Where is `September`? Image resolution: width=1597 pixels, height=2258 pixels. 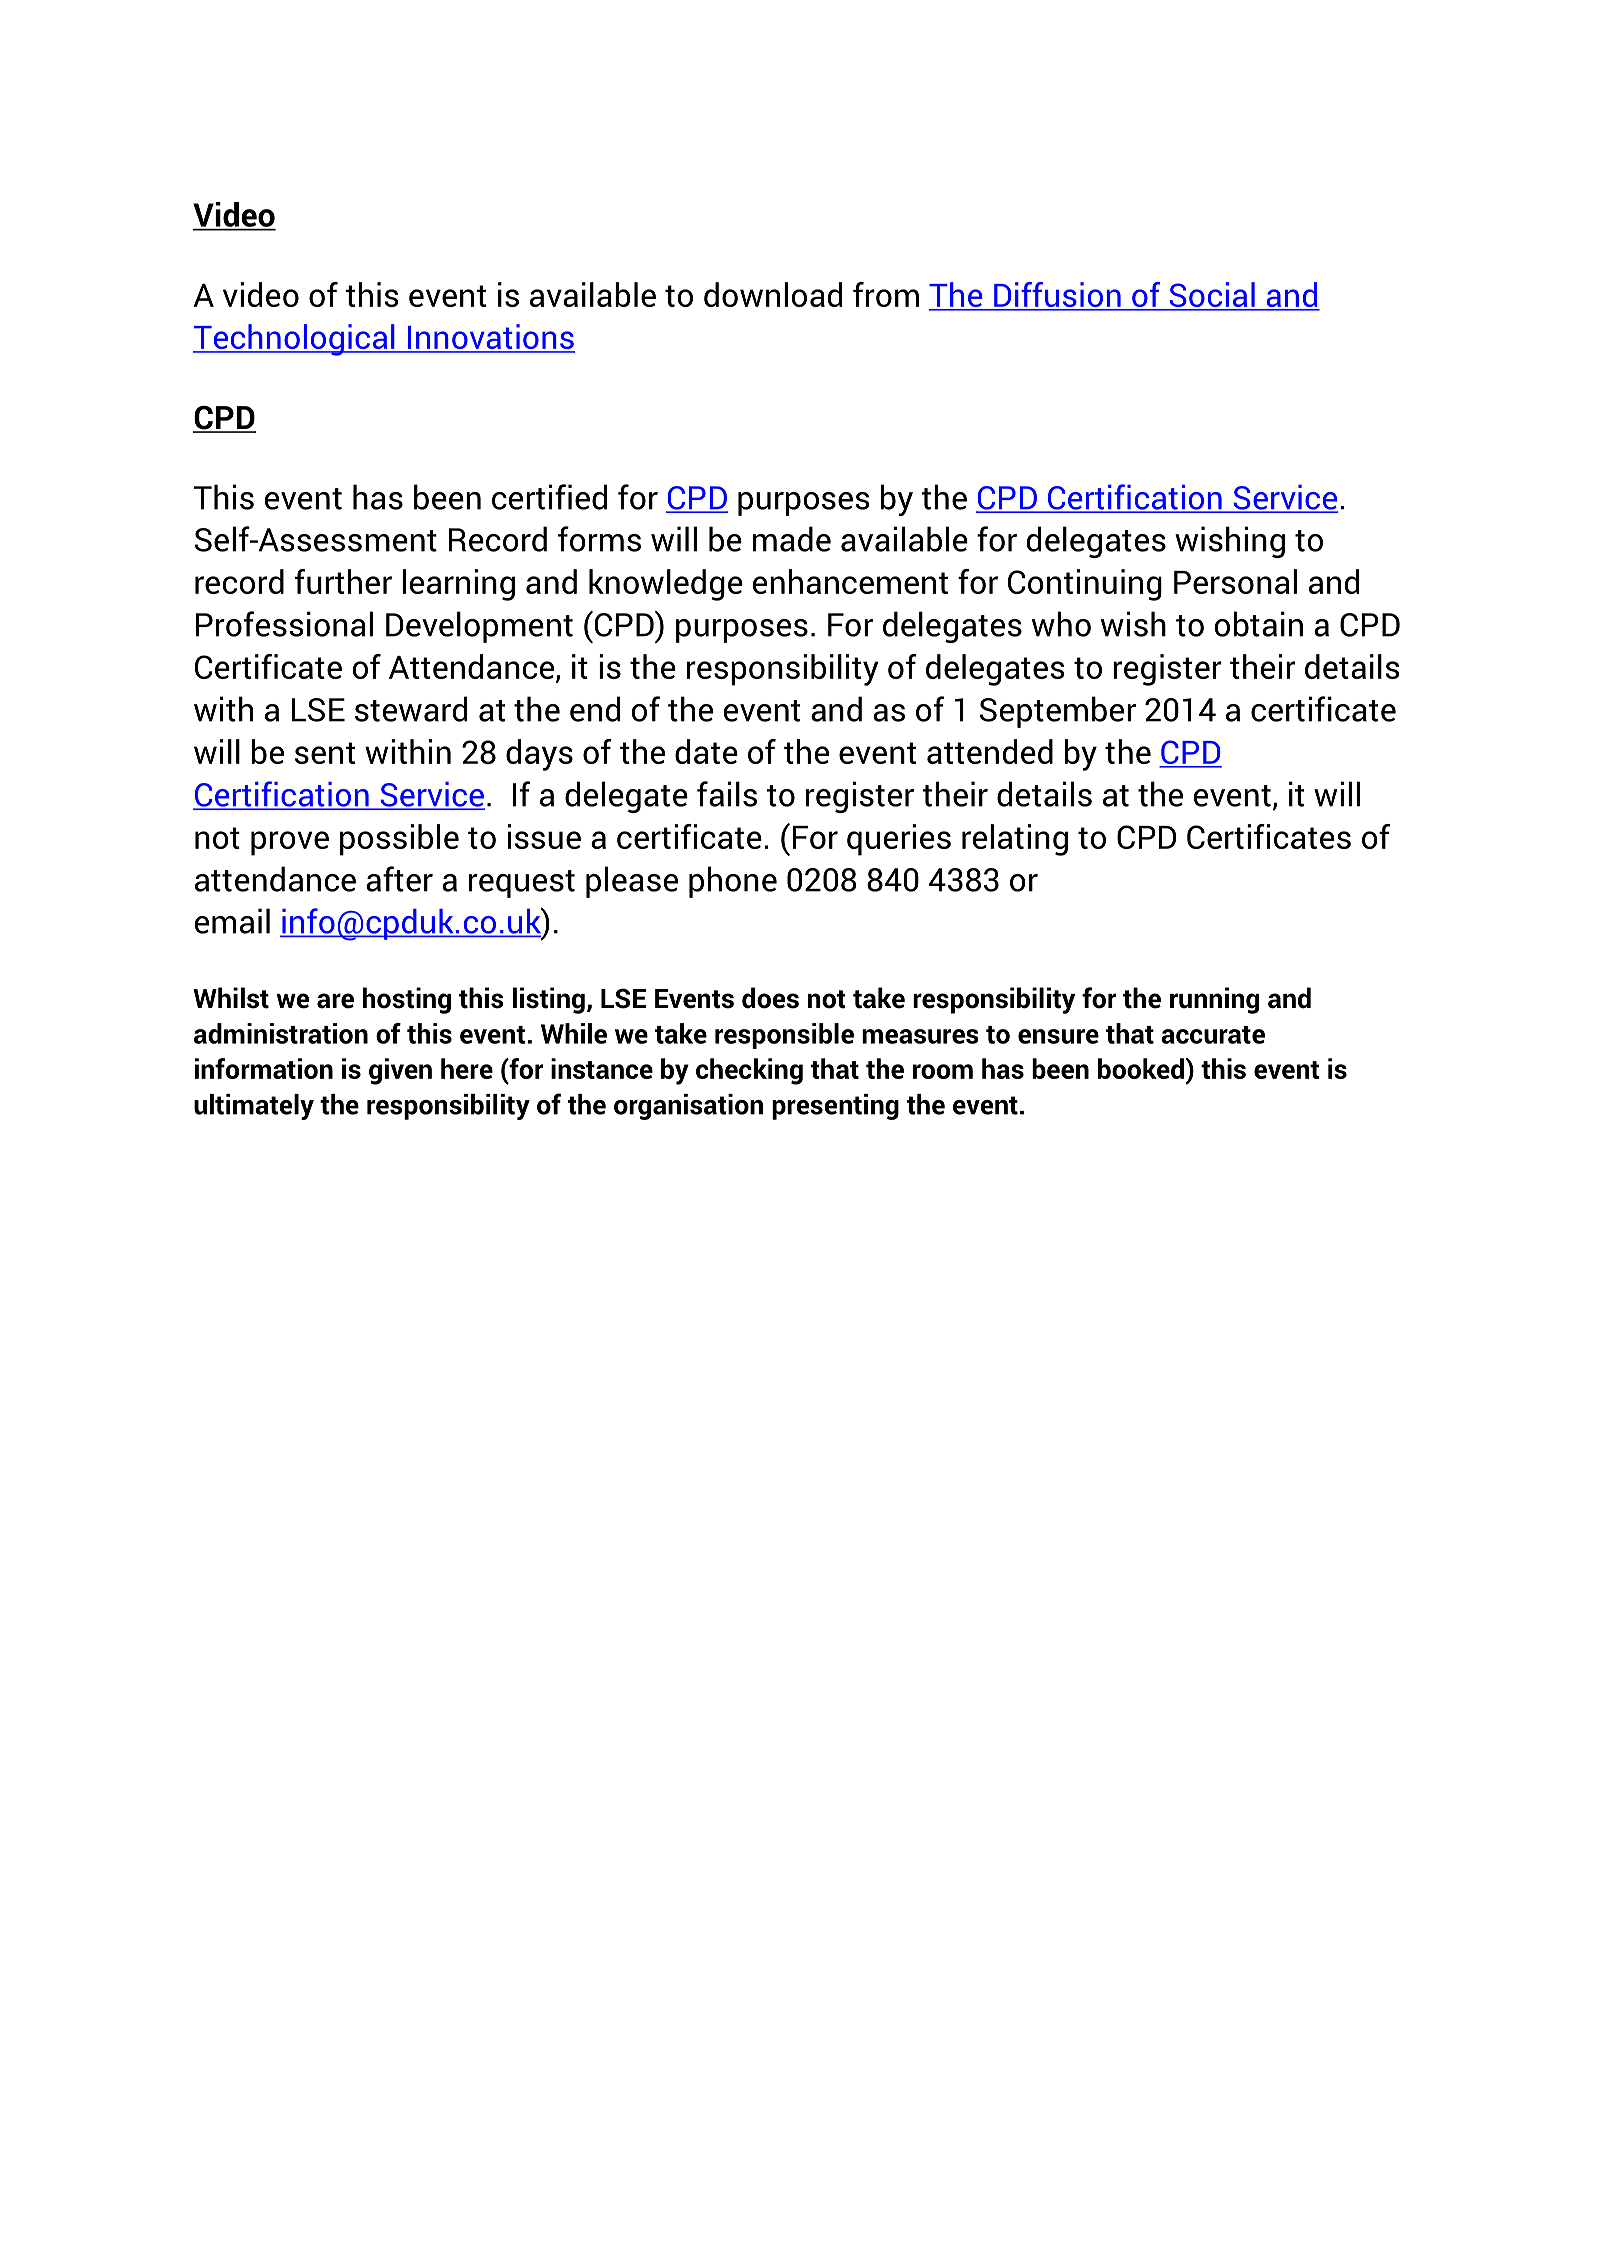
September is located at coordinates (1058, 712).
